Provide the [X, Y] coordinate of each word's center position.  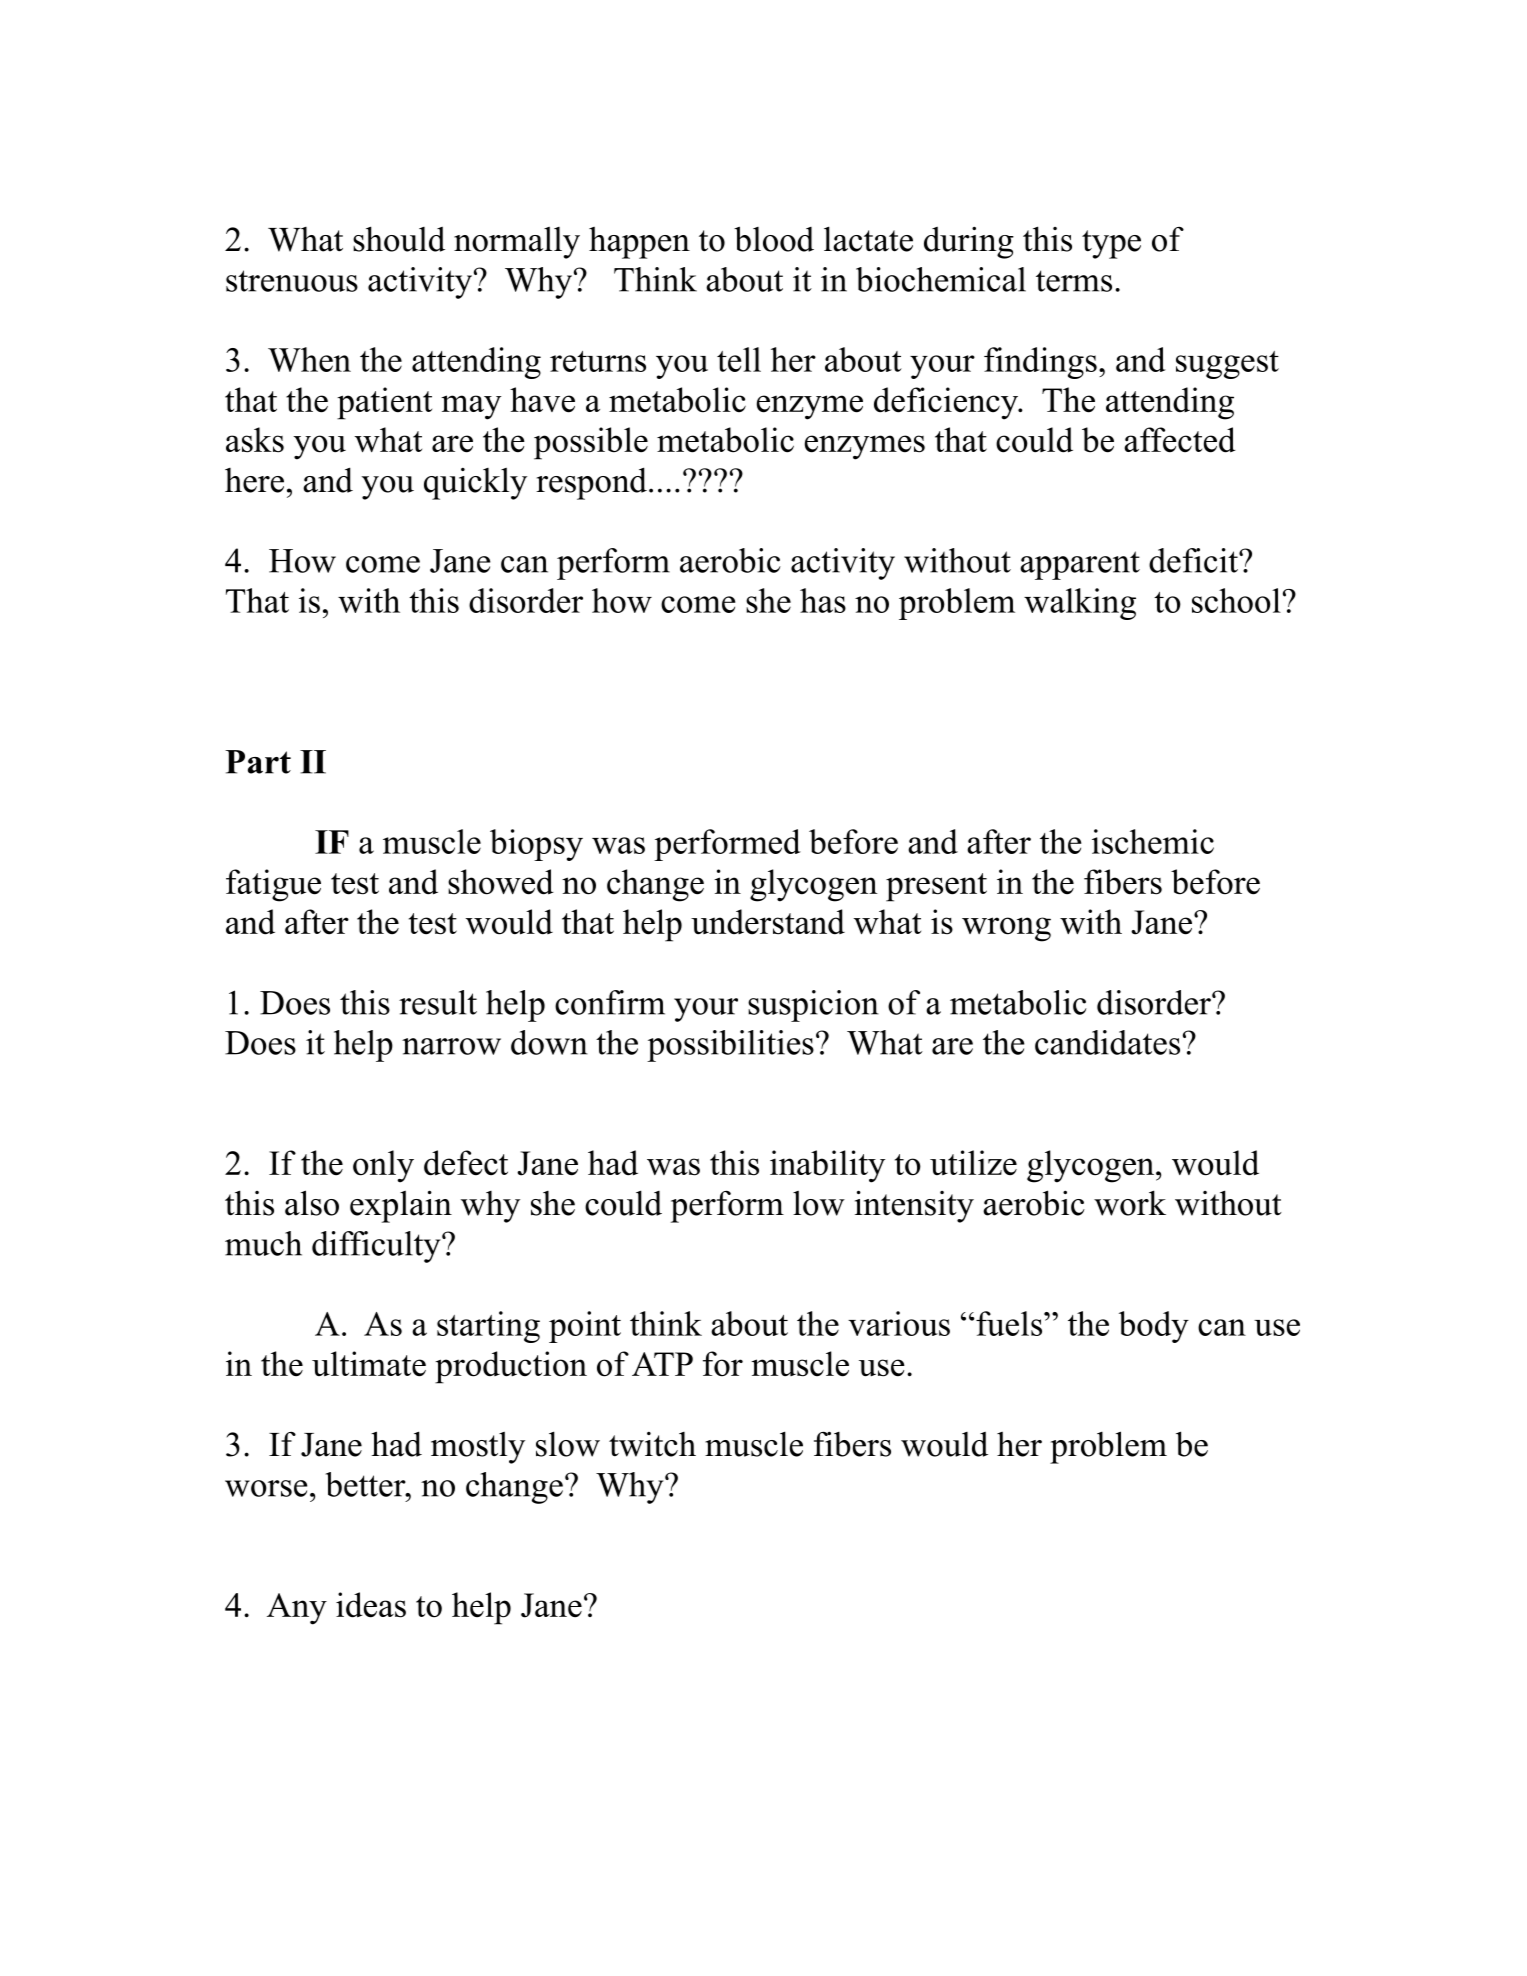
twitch [652, 1444]
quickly [475, 484]
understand [768, 922]
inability [827, 1166]
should [399, 239]
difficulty [377, 1247]
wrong [1006, 929]
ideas [371, 1605]
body [1154, 1327]
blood [774, 239]
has [823, 600]
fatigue [273, 885]
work [1130, 1203]
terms [1074, 281]
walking [1080, 604]
